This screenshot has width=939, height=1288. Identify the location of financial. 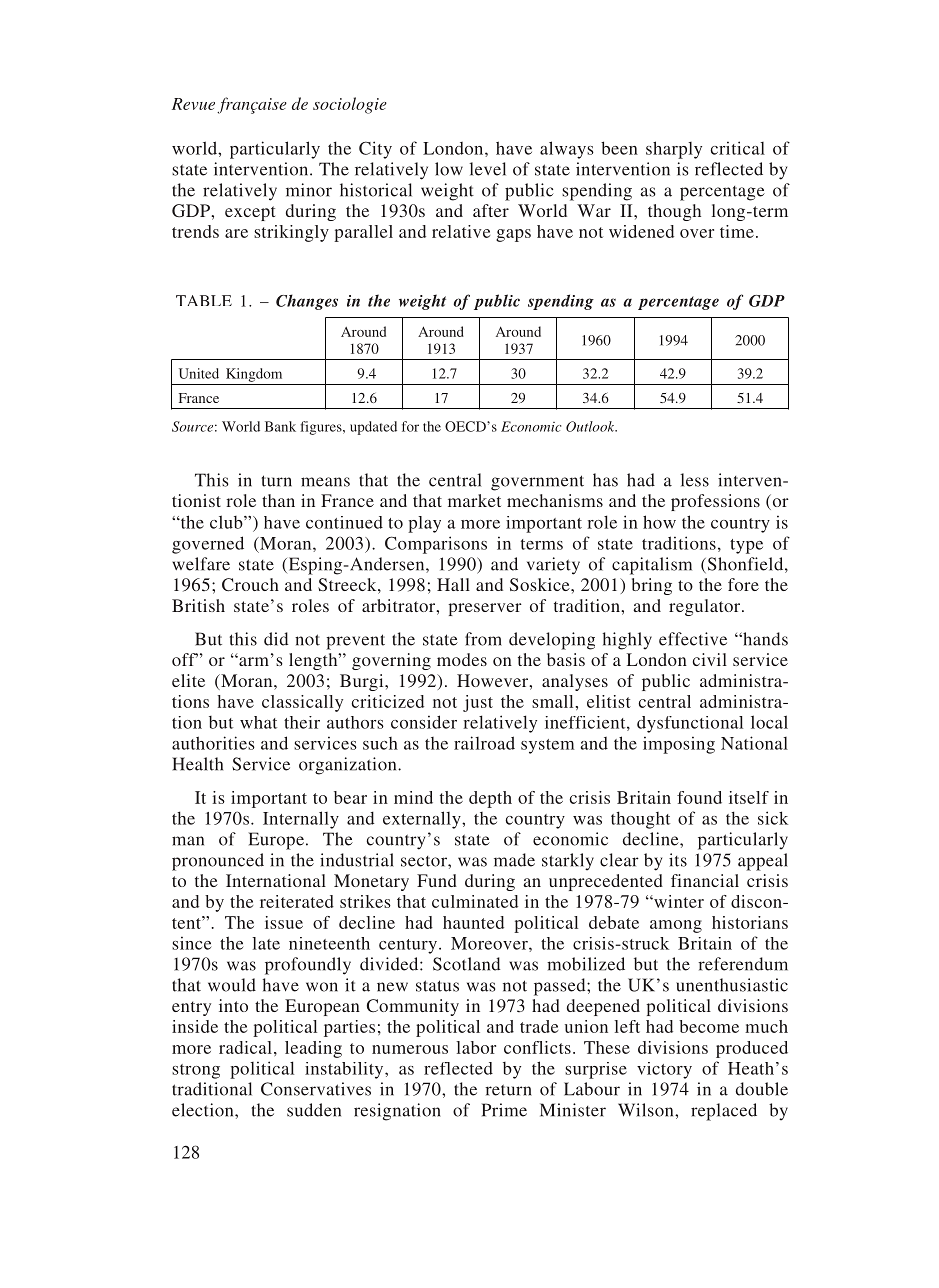
(705, 880).
